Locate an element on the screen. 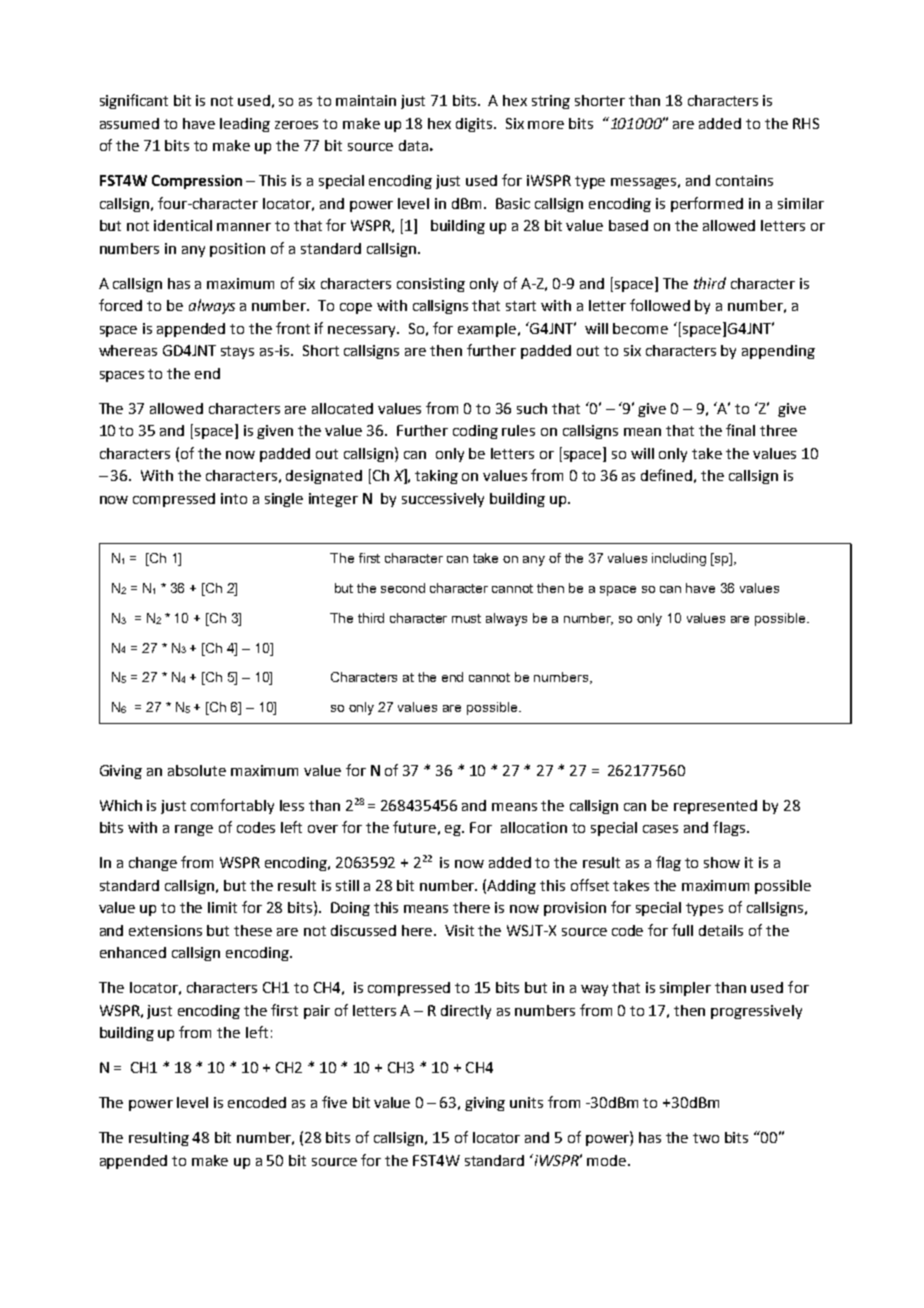  leading is located at coordinates (245, 125).
